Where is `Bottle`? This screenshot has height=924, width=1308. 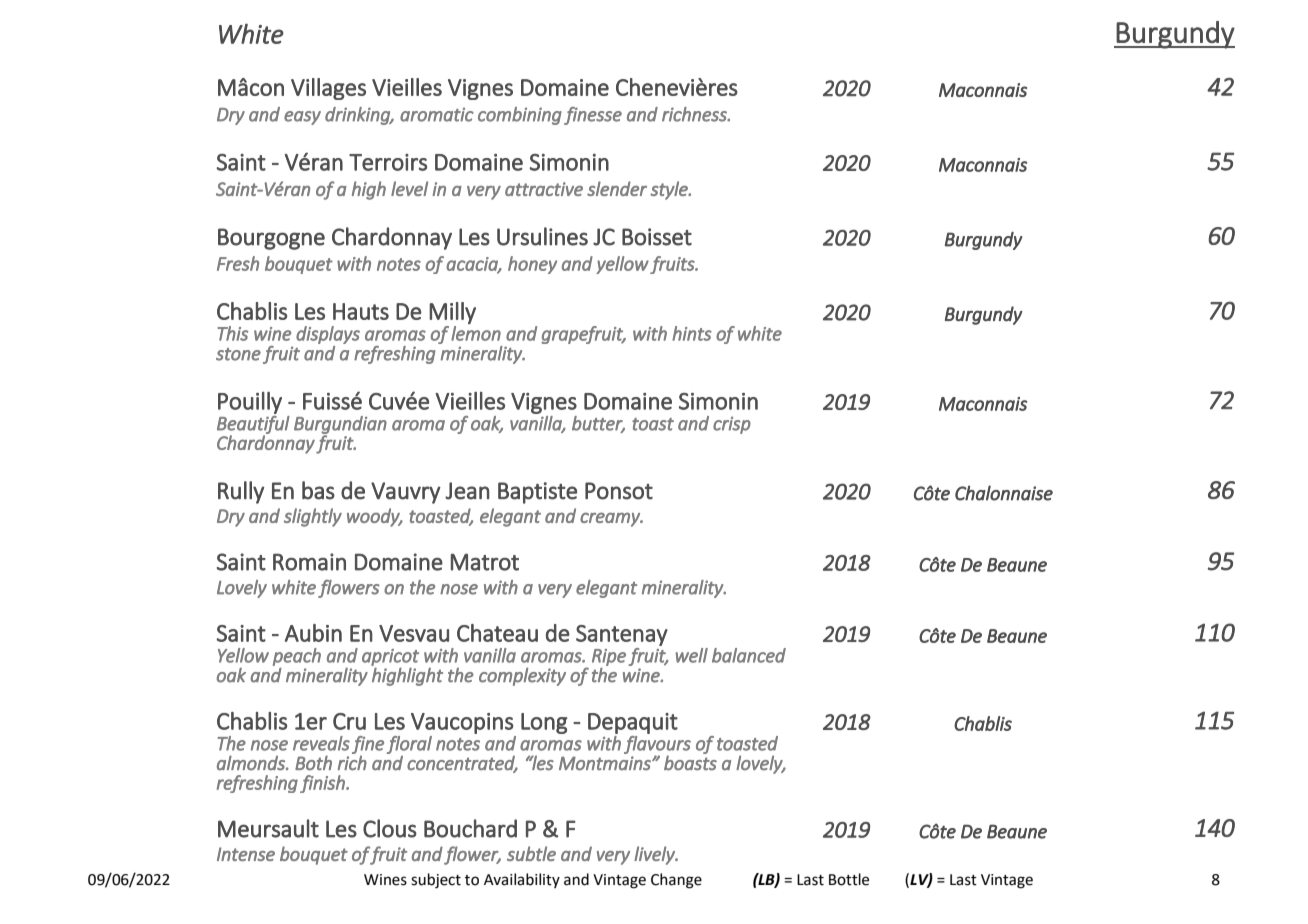 Bottle is located at coordinates (849, 879).
